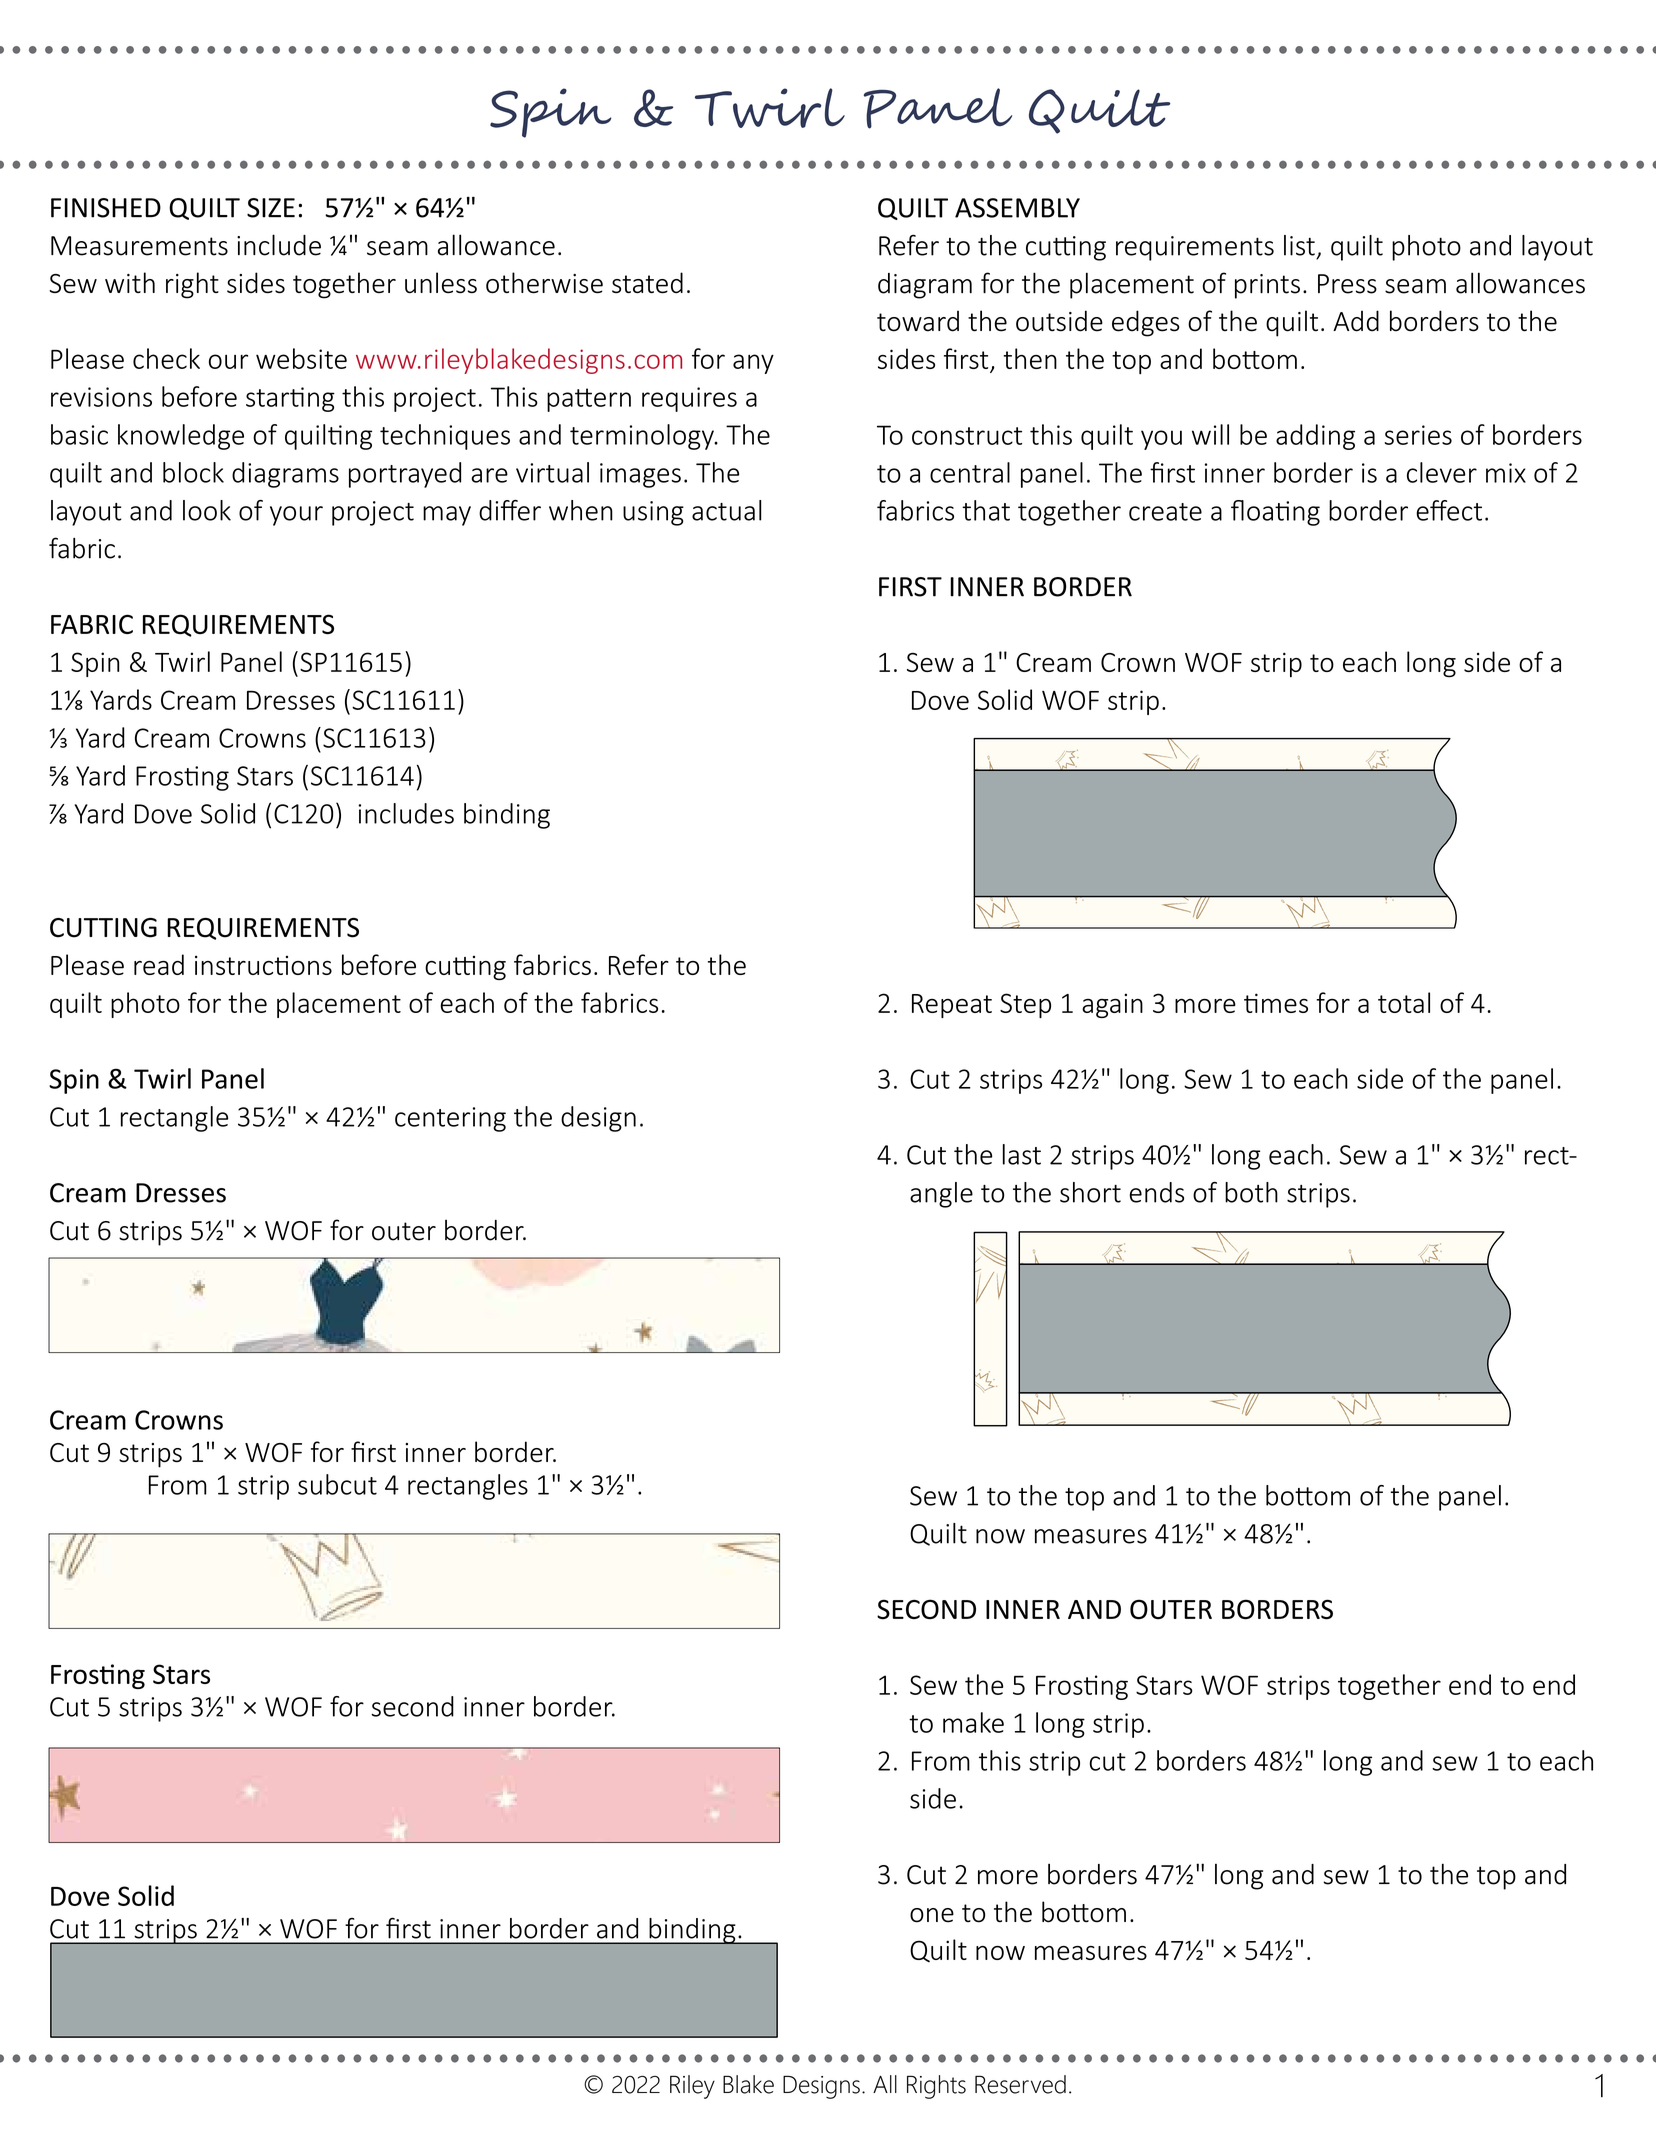  I want to click on last, so click(1022, 1154).
